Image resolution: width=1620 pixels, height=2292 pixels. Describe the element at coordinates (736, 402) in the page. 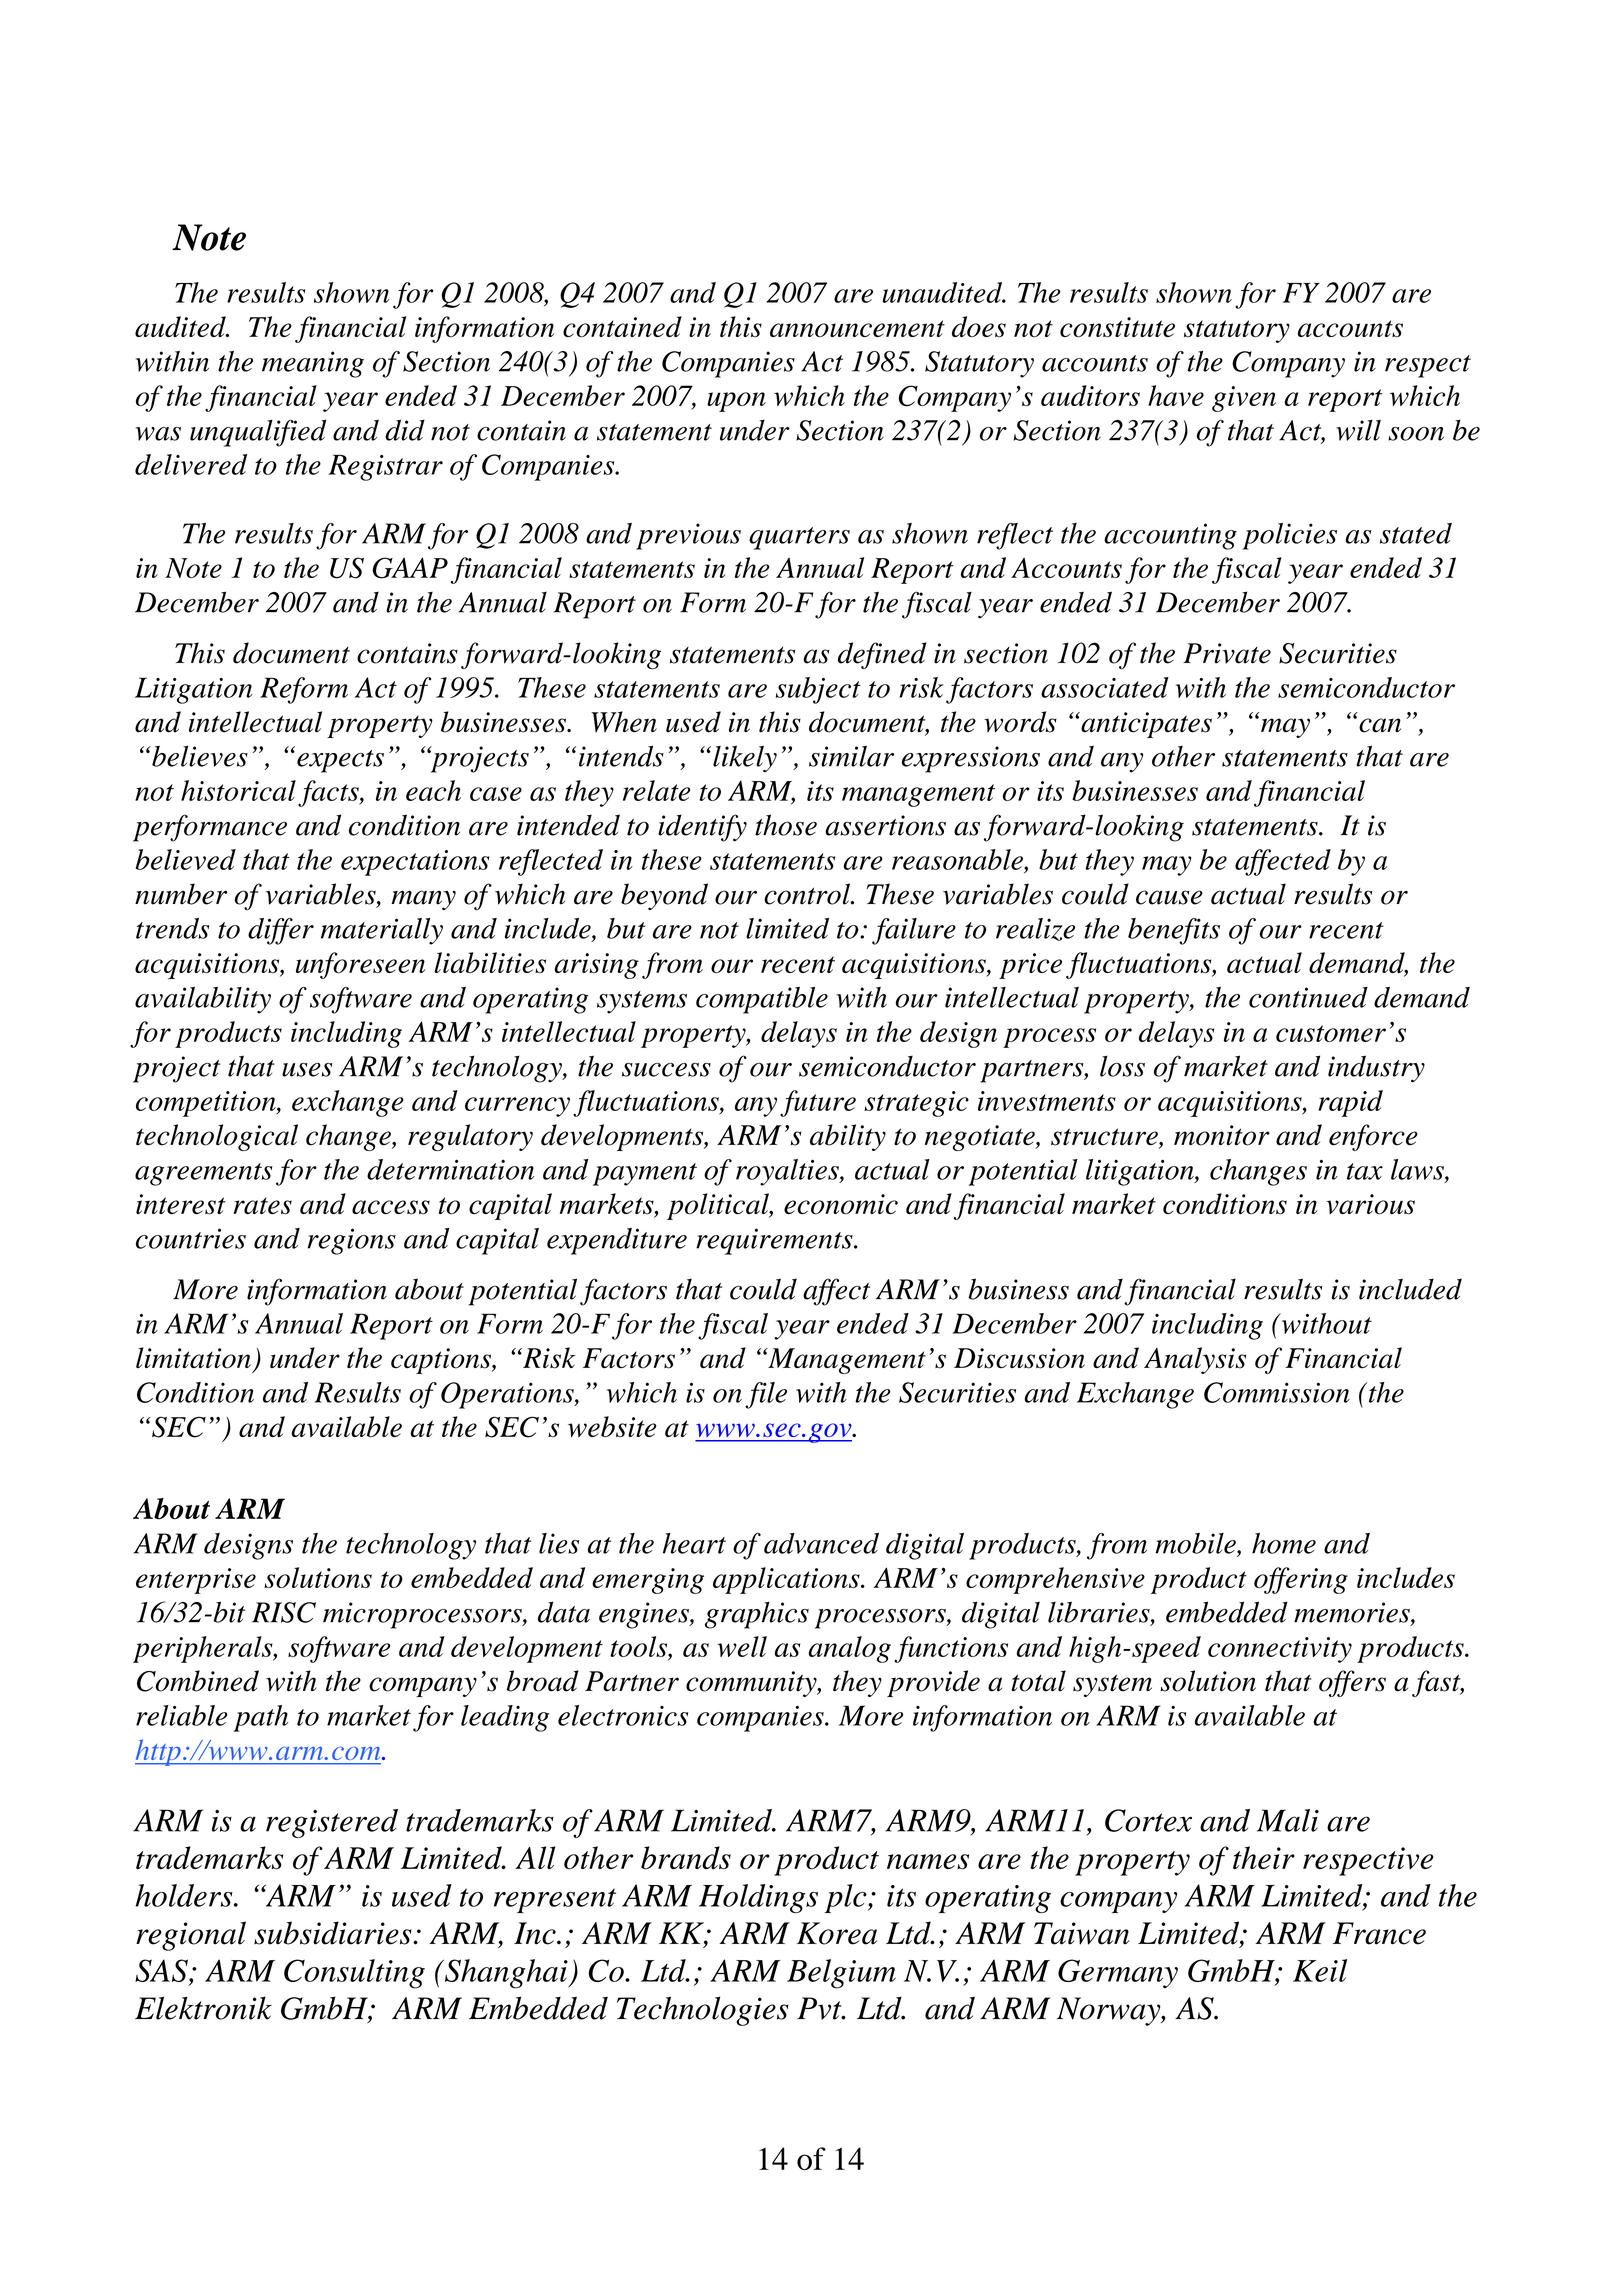

I see `upon` at that location.
